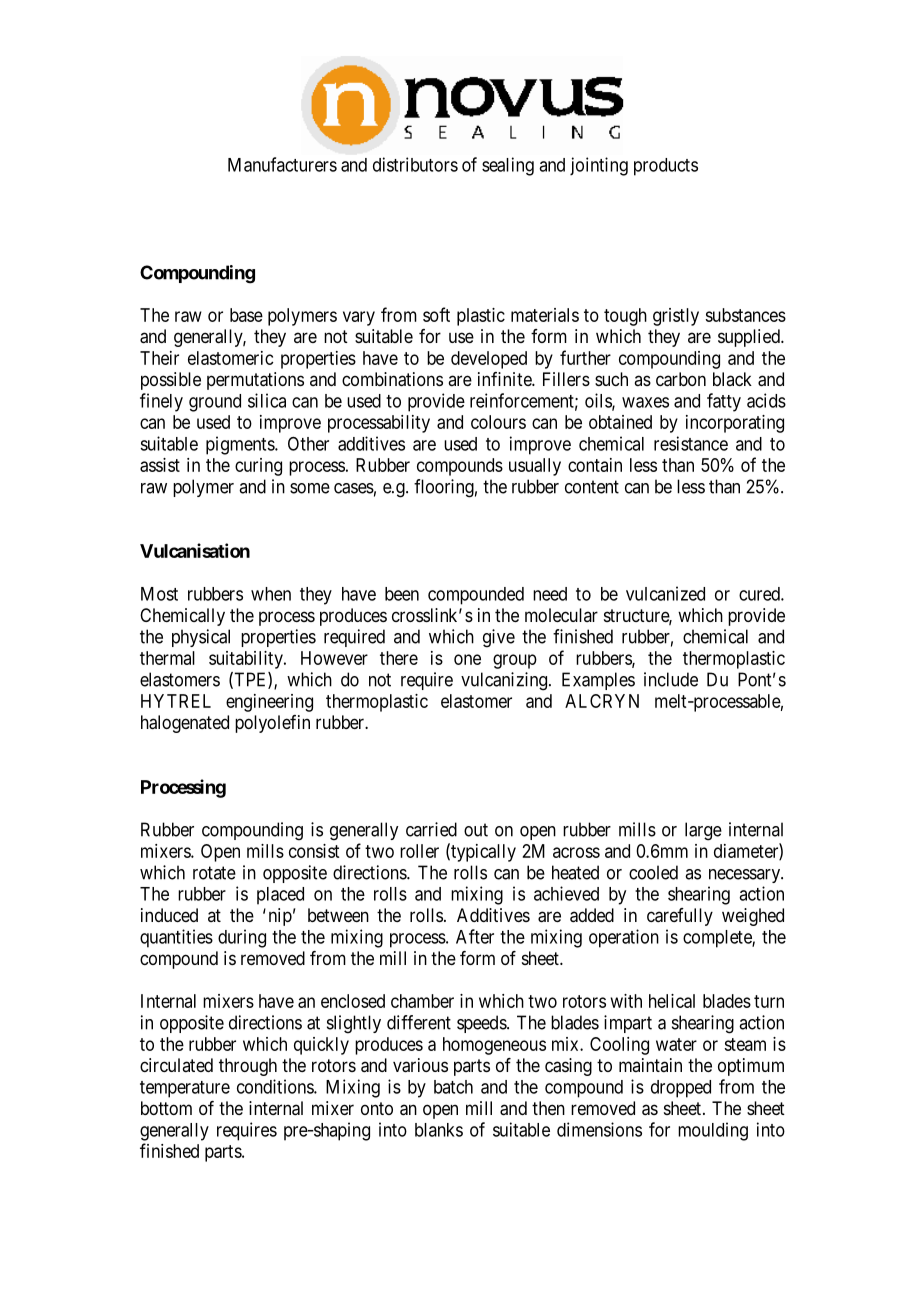 This screenshot has height=1308, width=924. I want to click on sealing, so click(508, 166).
